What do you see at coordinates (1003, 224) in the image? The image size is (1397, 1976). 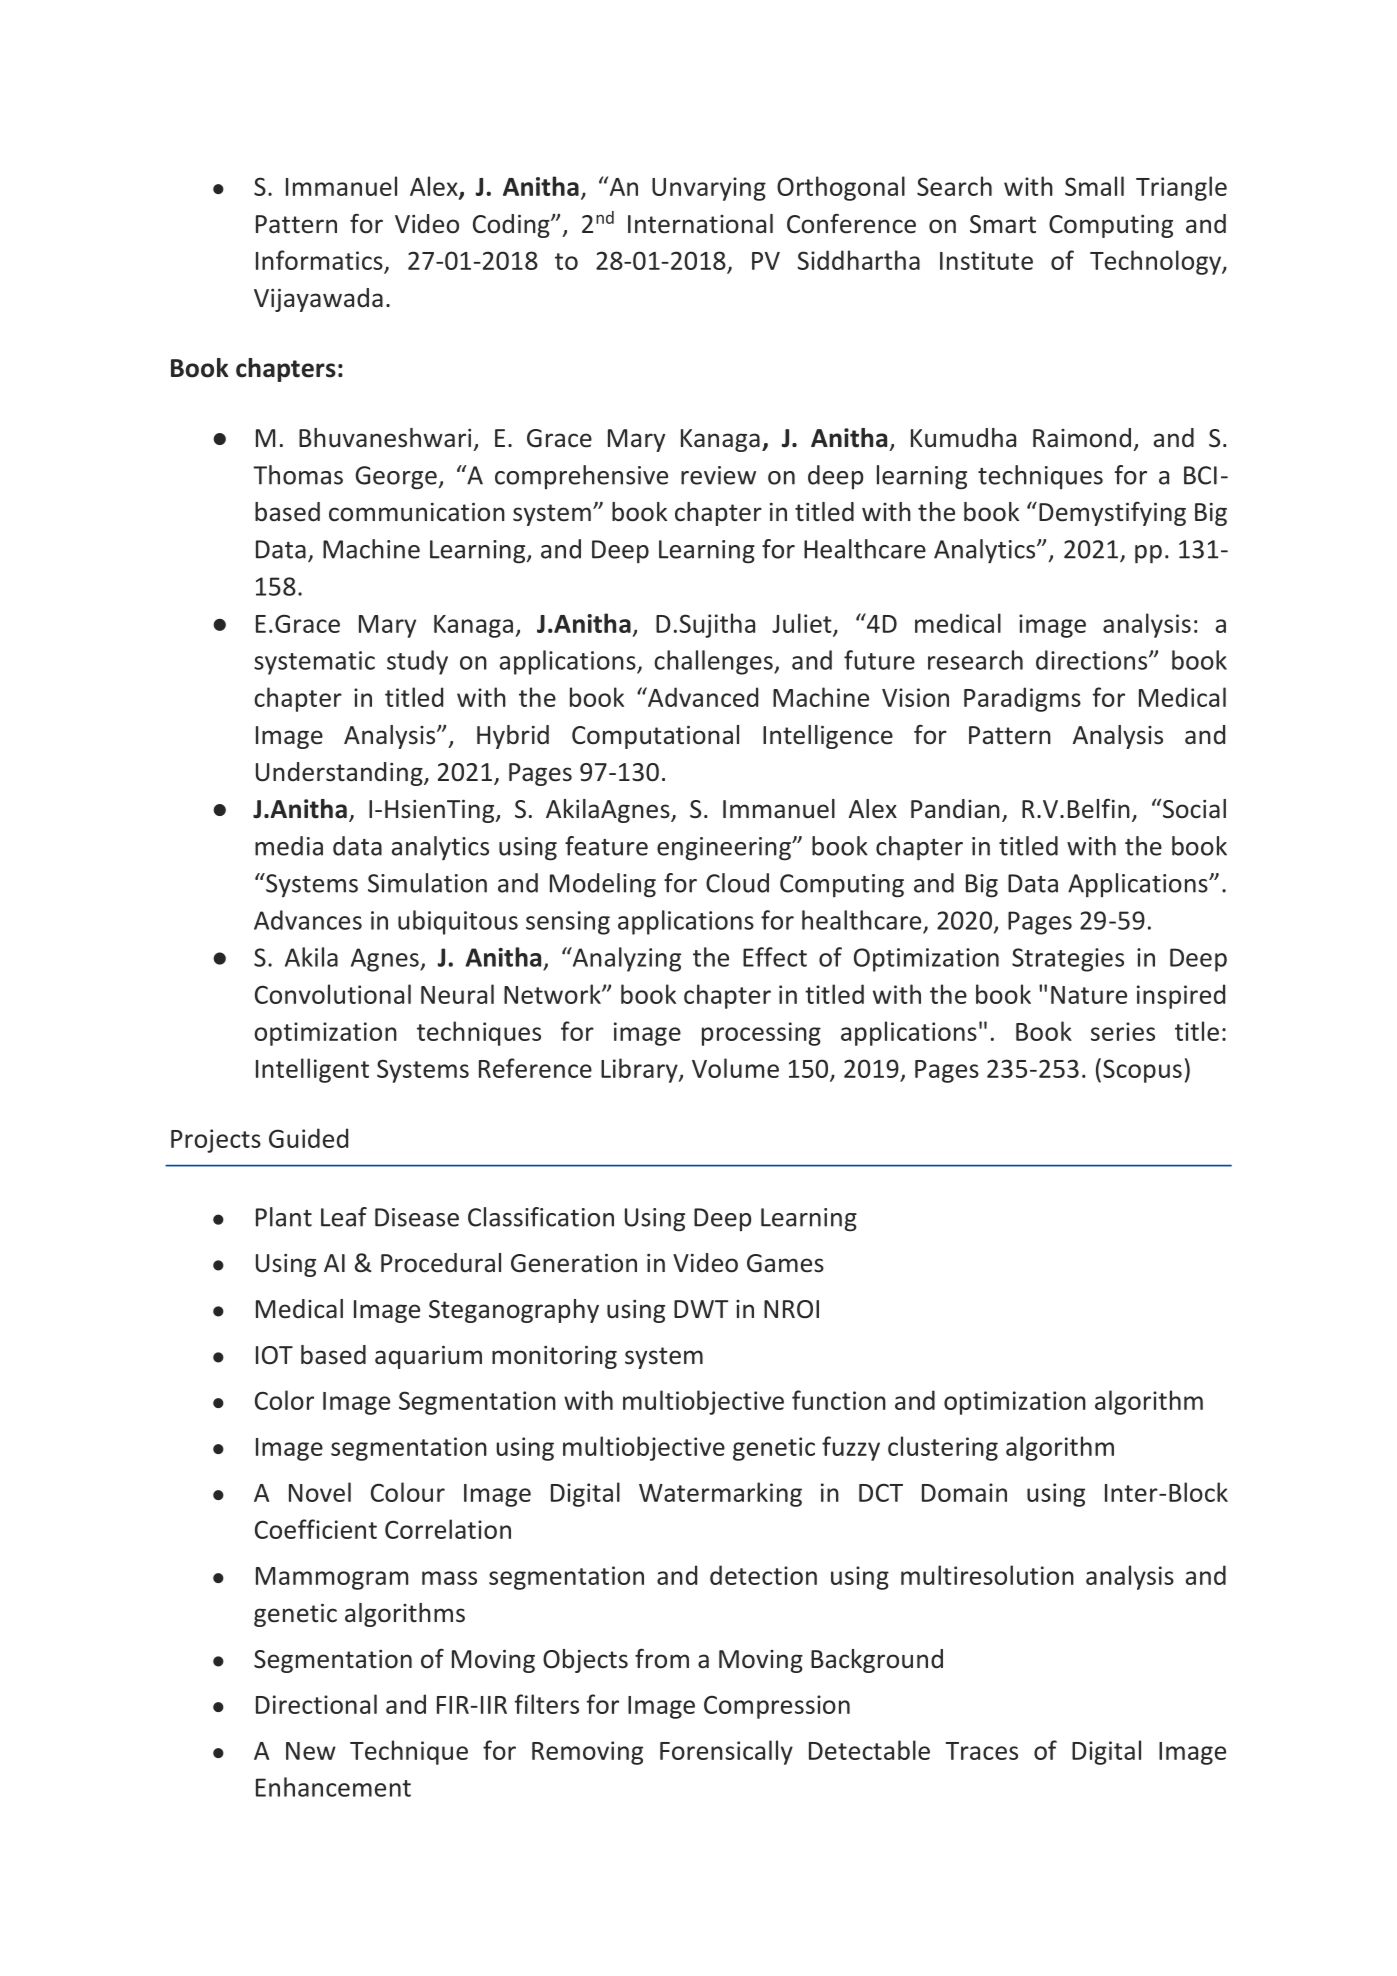 I see `Smart` at bounding box center [1003, 224].
